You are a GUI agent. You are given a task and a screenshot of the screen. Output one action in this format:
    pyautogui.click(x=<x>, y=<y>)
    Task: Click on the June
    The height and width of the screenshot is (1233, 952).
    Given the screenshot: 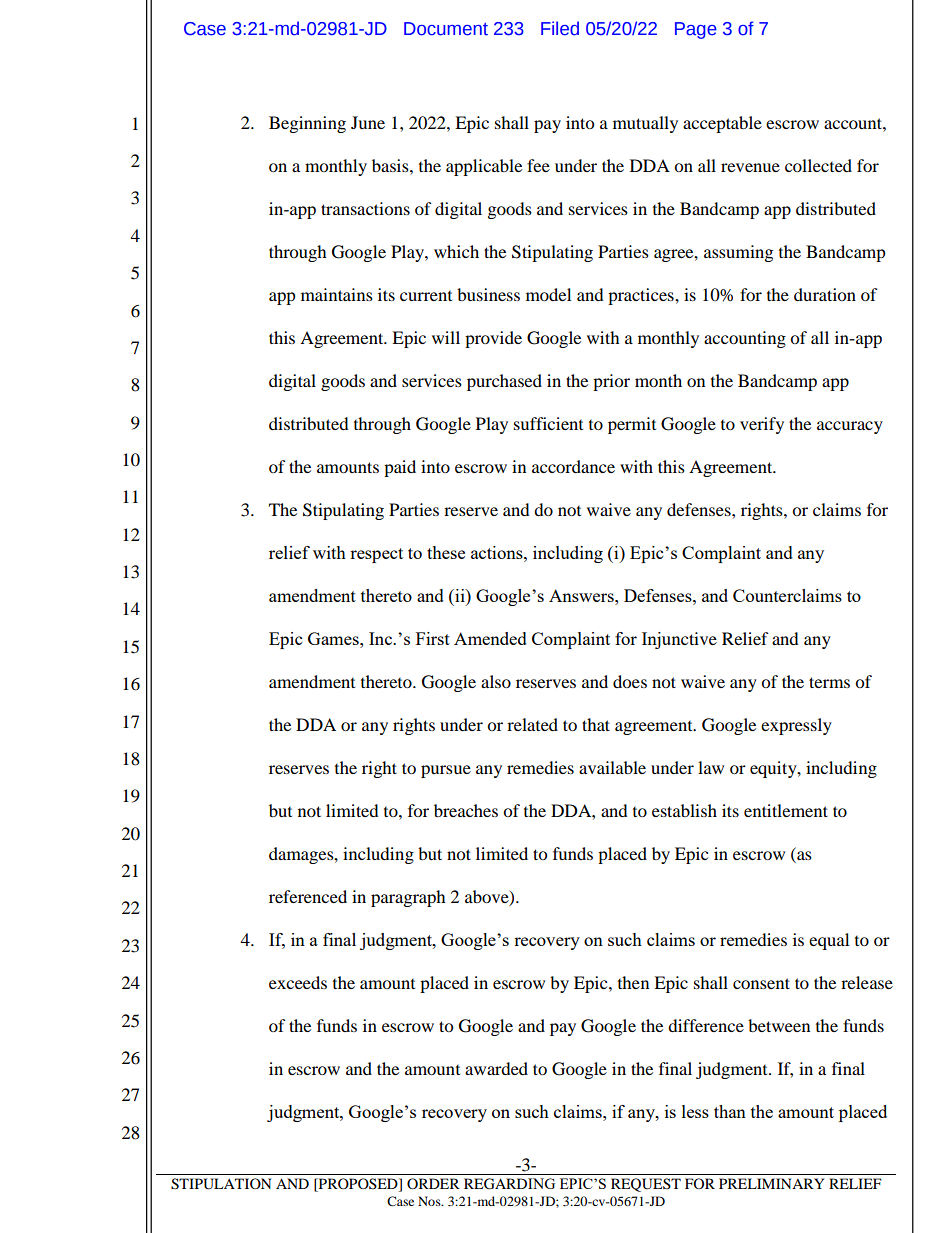 What is the action you would take?
    pyautogui.click(x=368, y=122)
